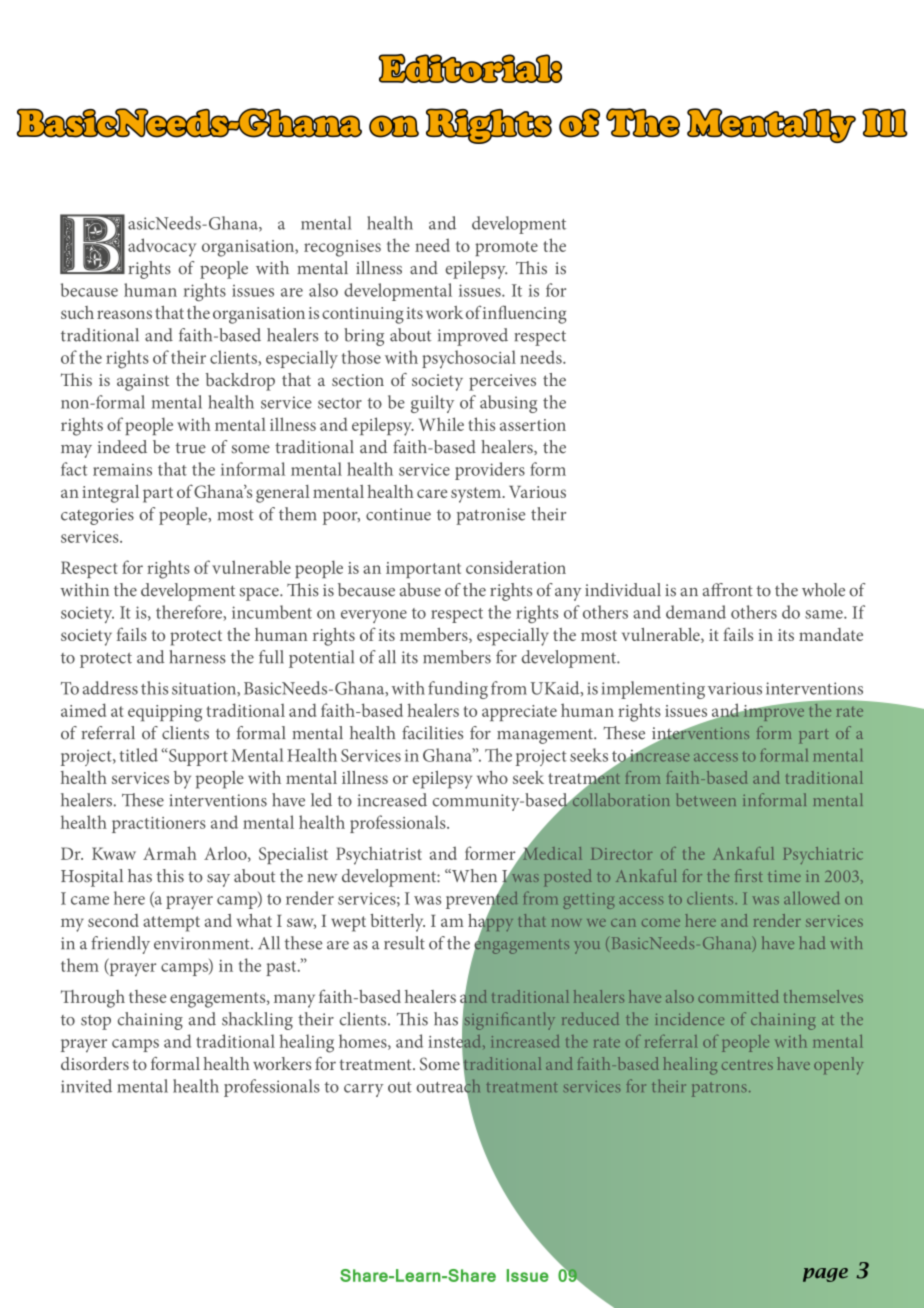 This screenshot has height=1308, width=924. What do you see at coordinates (364, 1090) in the screenshot?
I see `carry` at bounding box center [364, 1090].
